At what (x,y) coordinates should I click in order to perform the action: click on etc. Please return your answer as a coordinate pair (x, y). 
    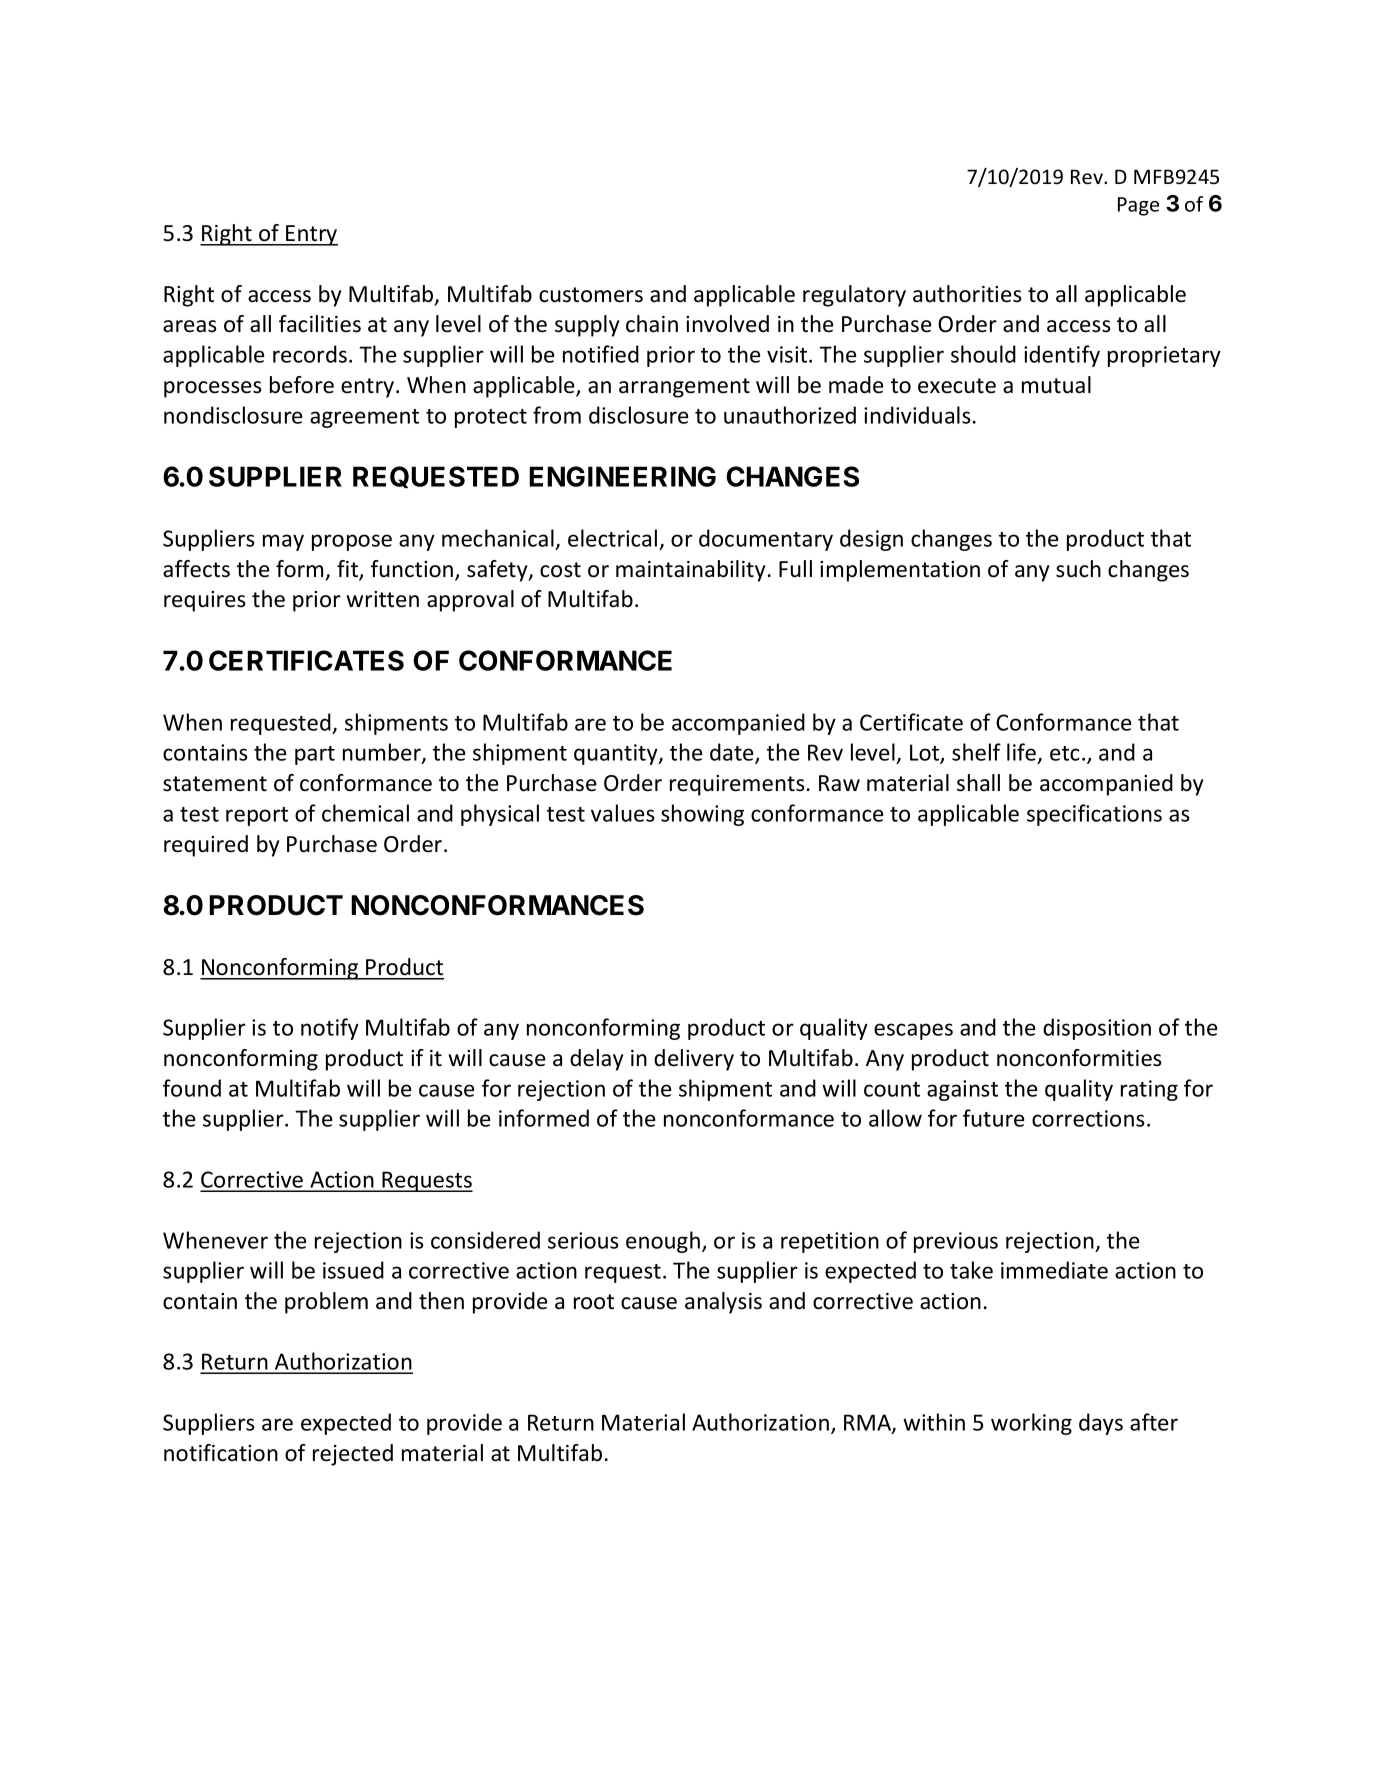
    Looking at the image, I should click on (1065, 753).
